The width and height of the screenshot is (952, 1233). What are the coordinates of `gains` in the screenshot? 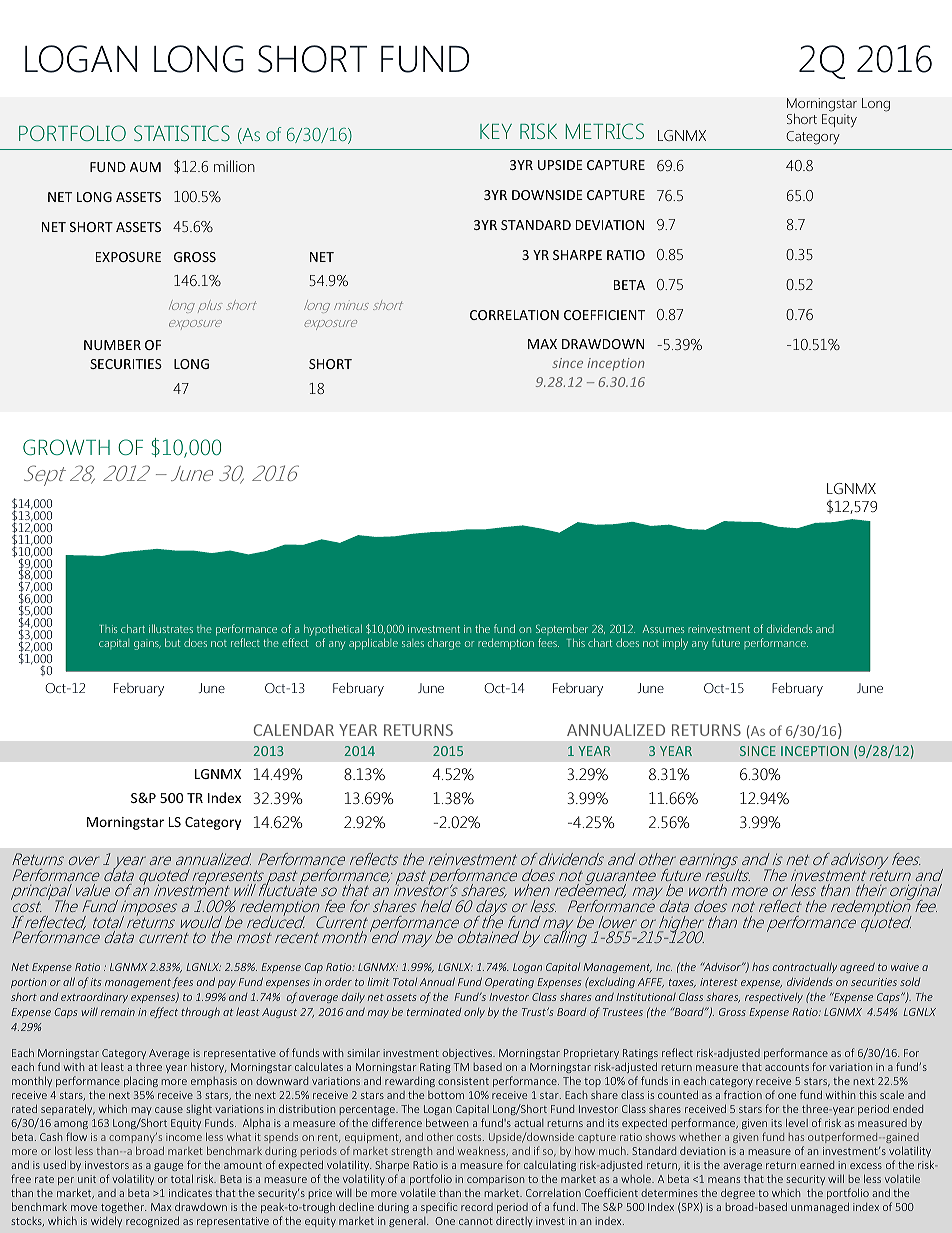 It's located at (147, 645).
